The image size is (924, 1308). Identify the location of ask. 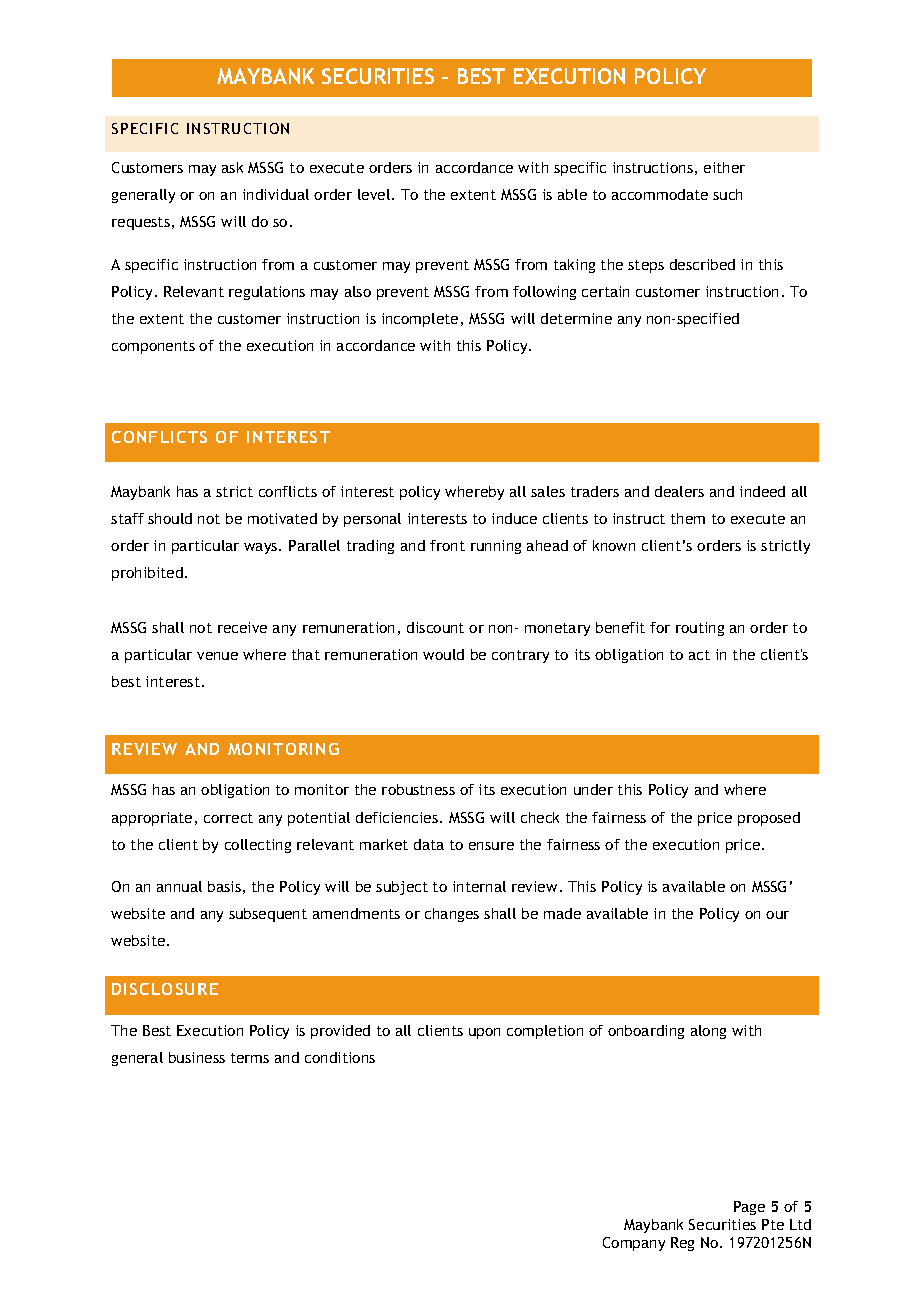
(232, 167).
